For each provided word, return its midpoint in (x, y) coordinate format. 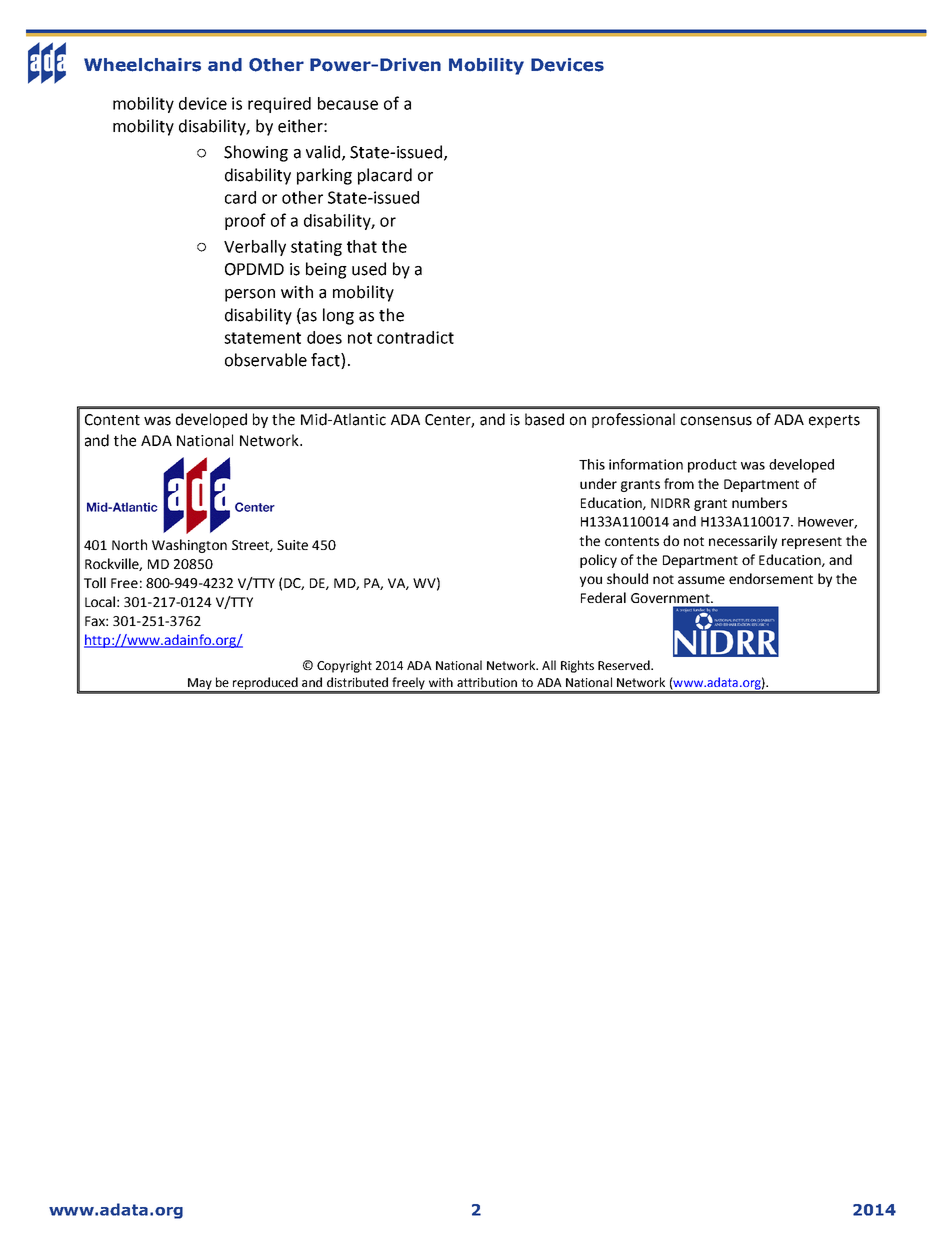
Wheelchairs (142, 65)
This (592, 464)
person (250, 295)
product (712, 466)
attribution (487, 682)
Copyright (344, 666)
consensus (716, 421)
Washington (189, 546)
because (348, 103)
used (369, 269)
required (279, 105)
